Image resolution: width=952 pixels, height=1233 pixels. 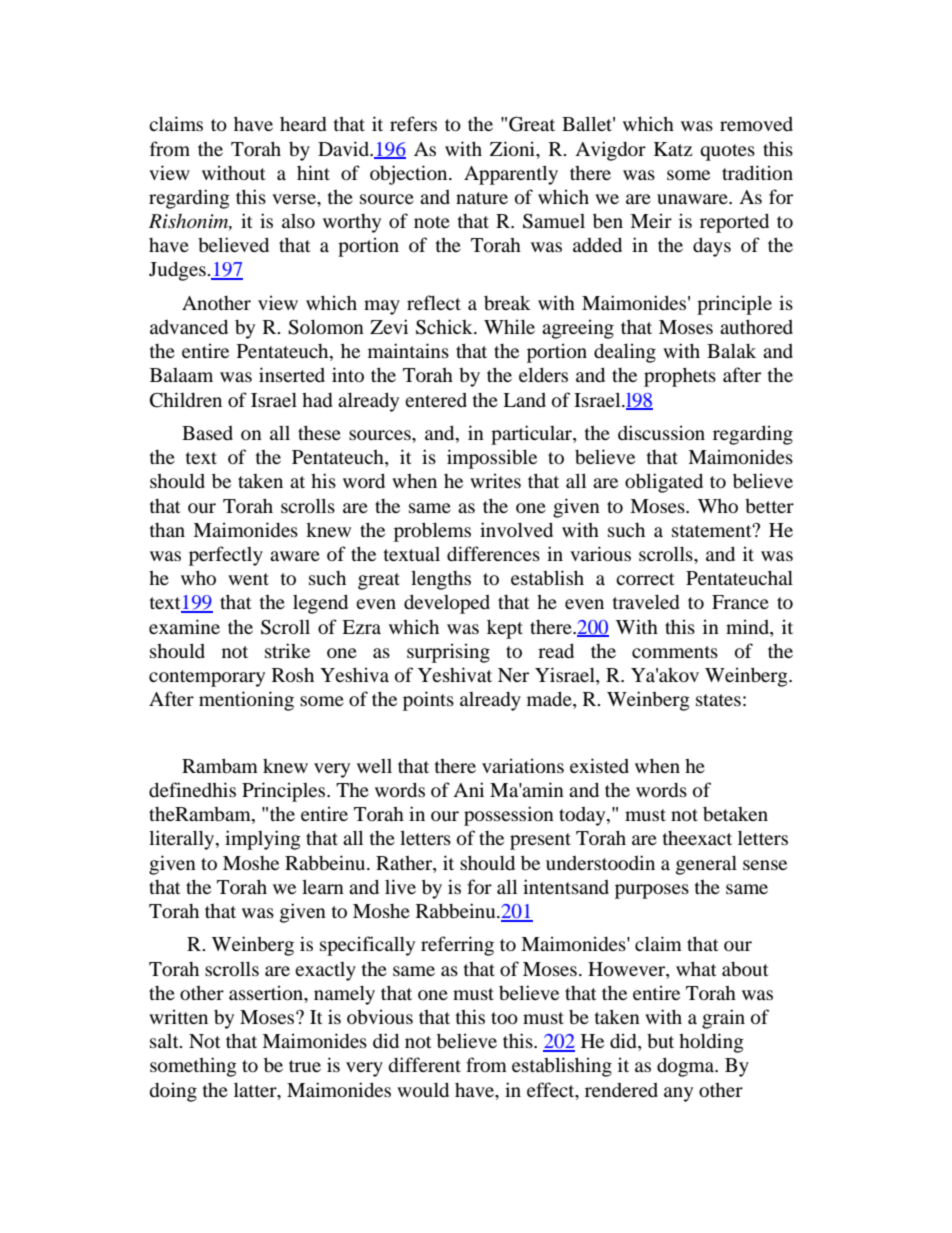 What do you see at coordinates (511, 175) in the screenshot?
I see `Apparently` at bounding box center [511, 175].
